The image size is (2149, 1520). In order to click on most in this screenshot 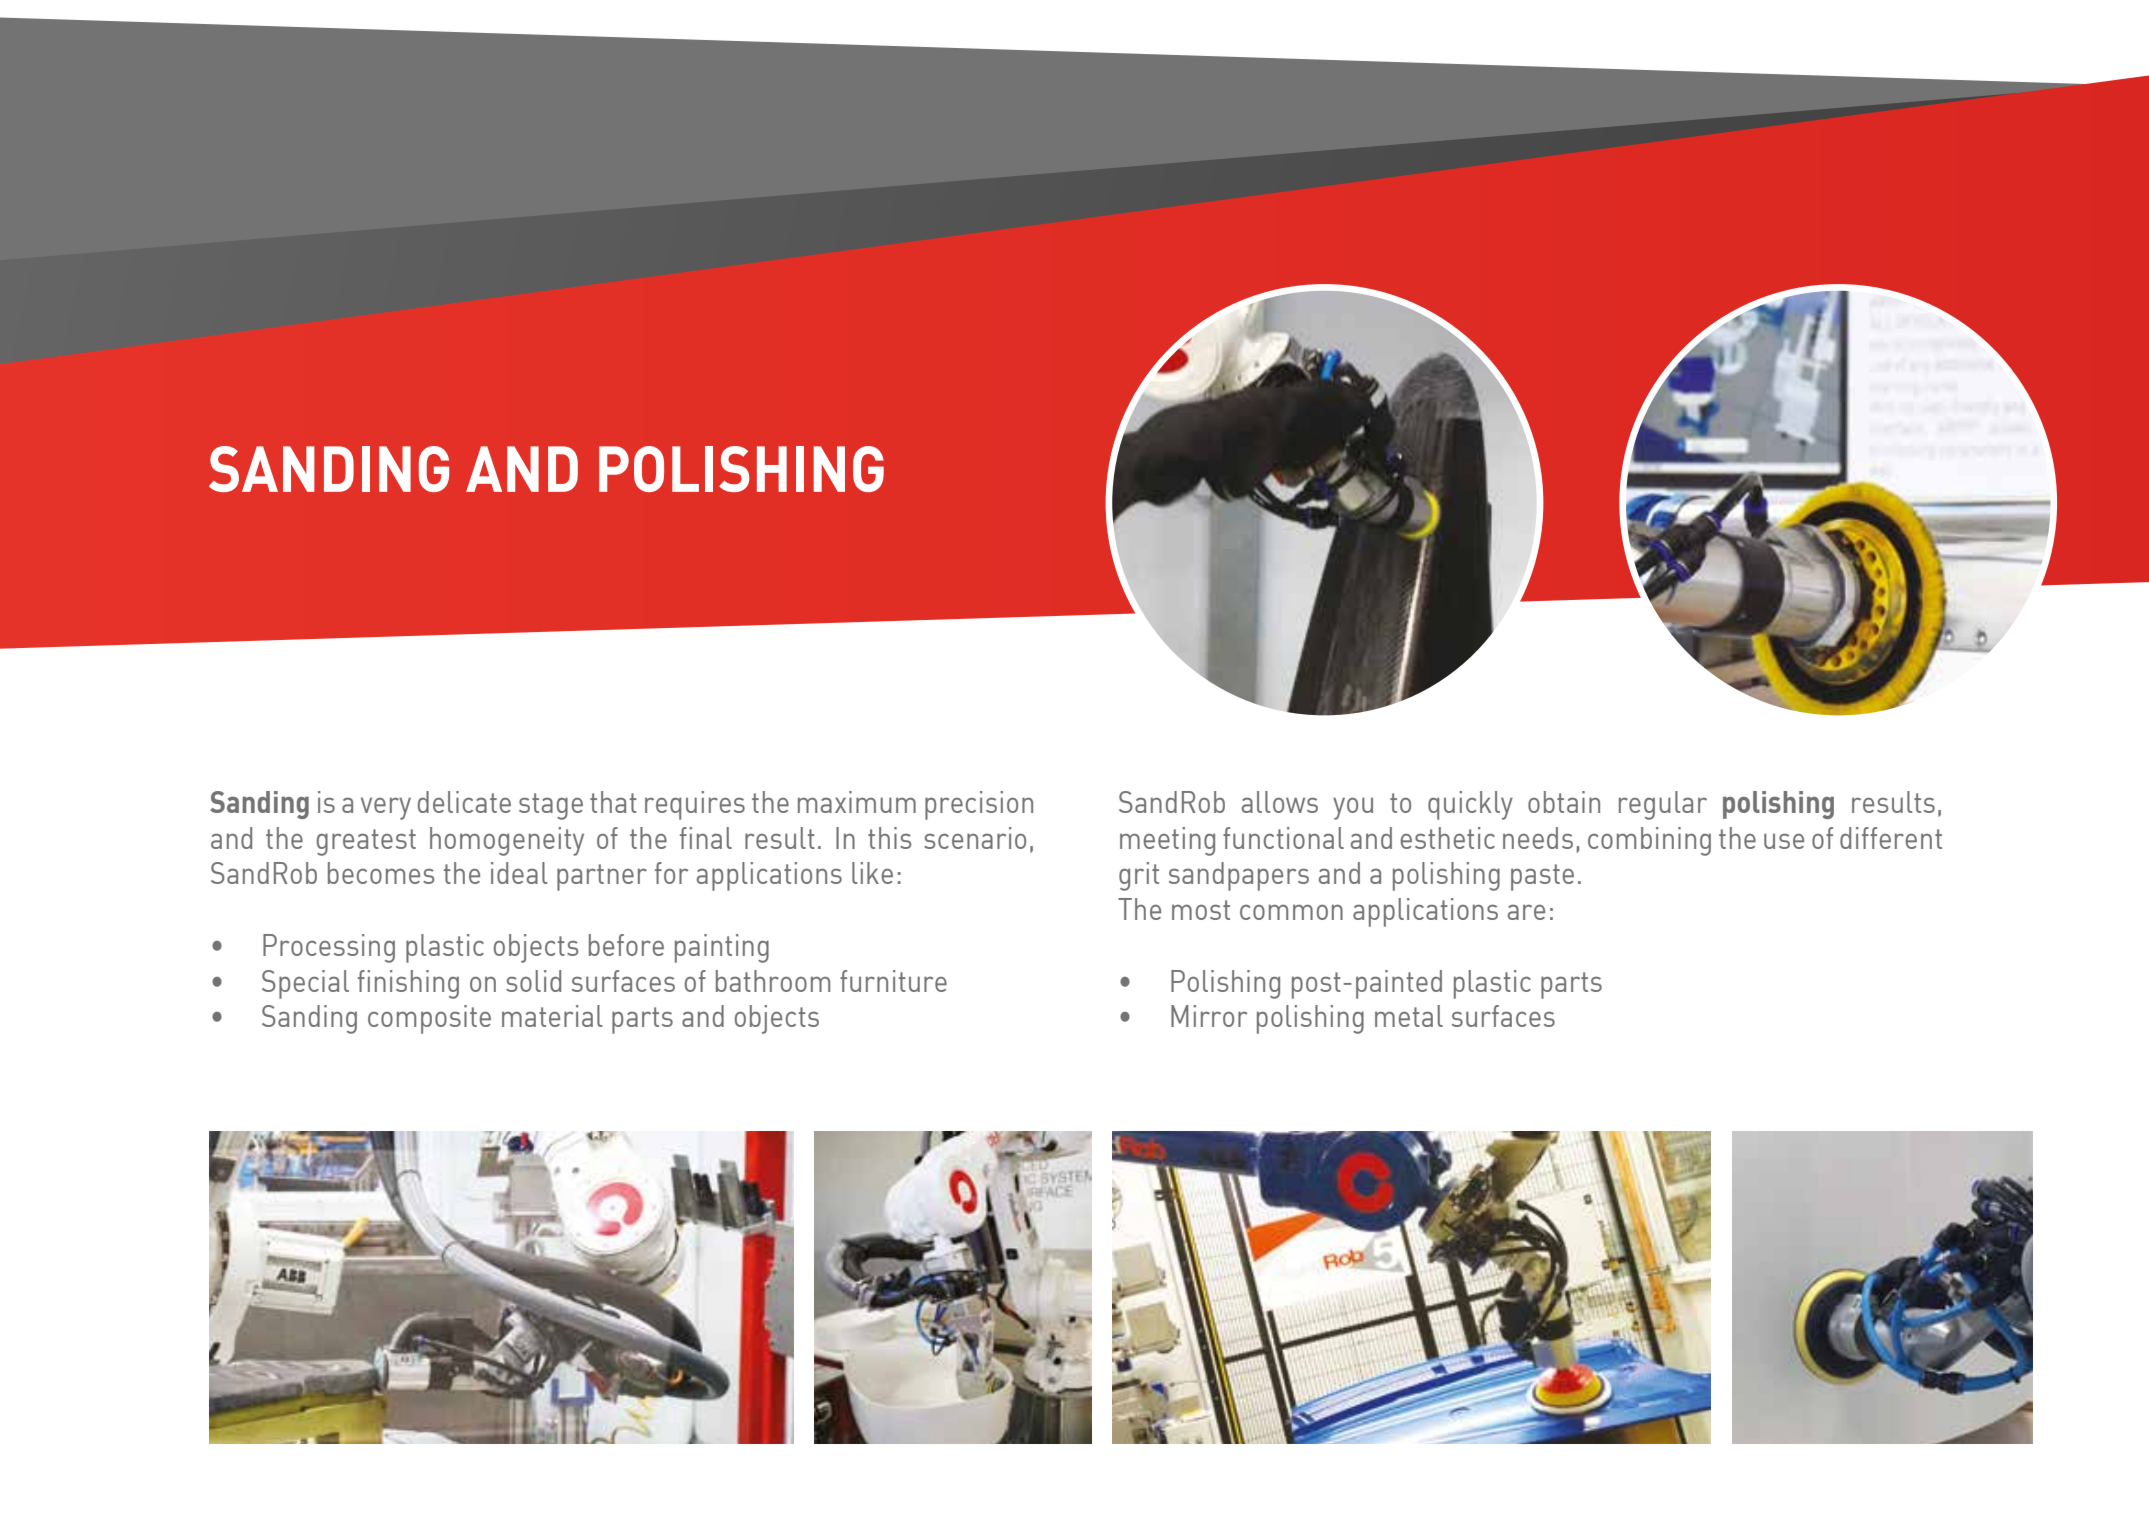, I will do `click(1201, 910)`.
